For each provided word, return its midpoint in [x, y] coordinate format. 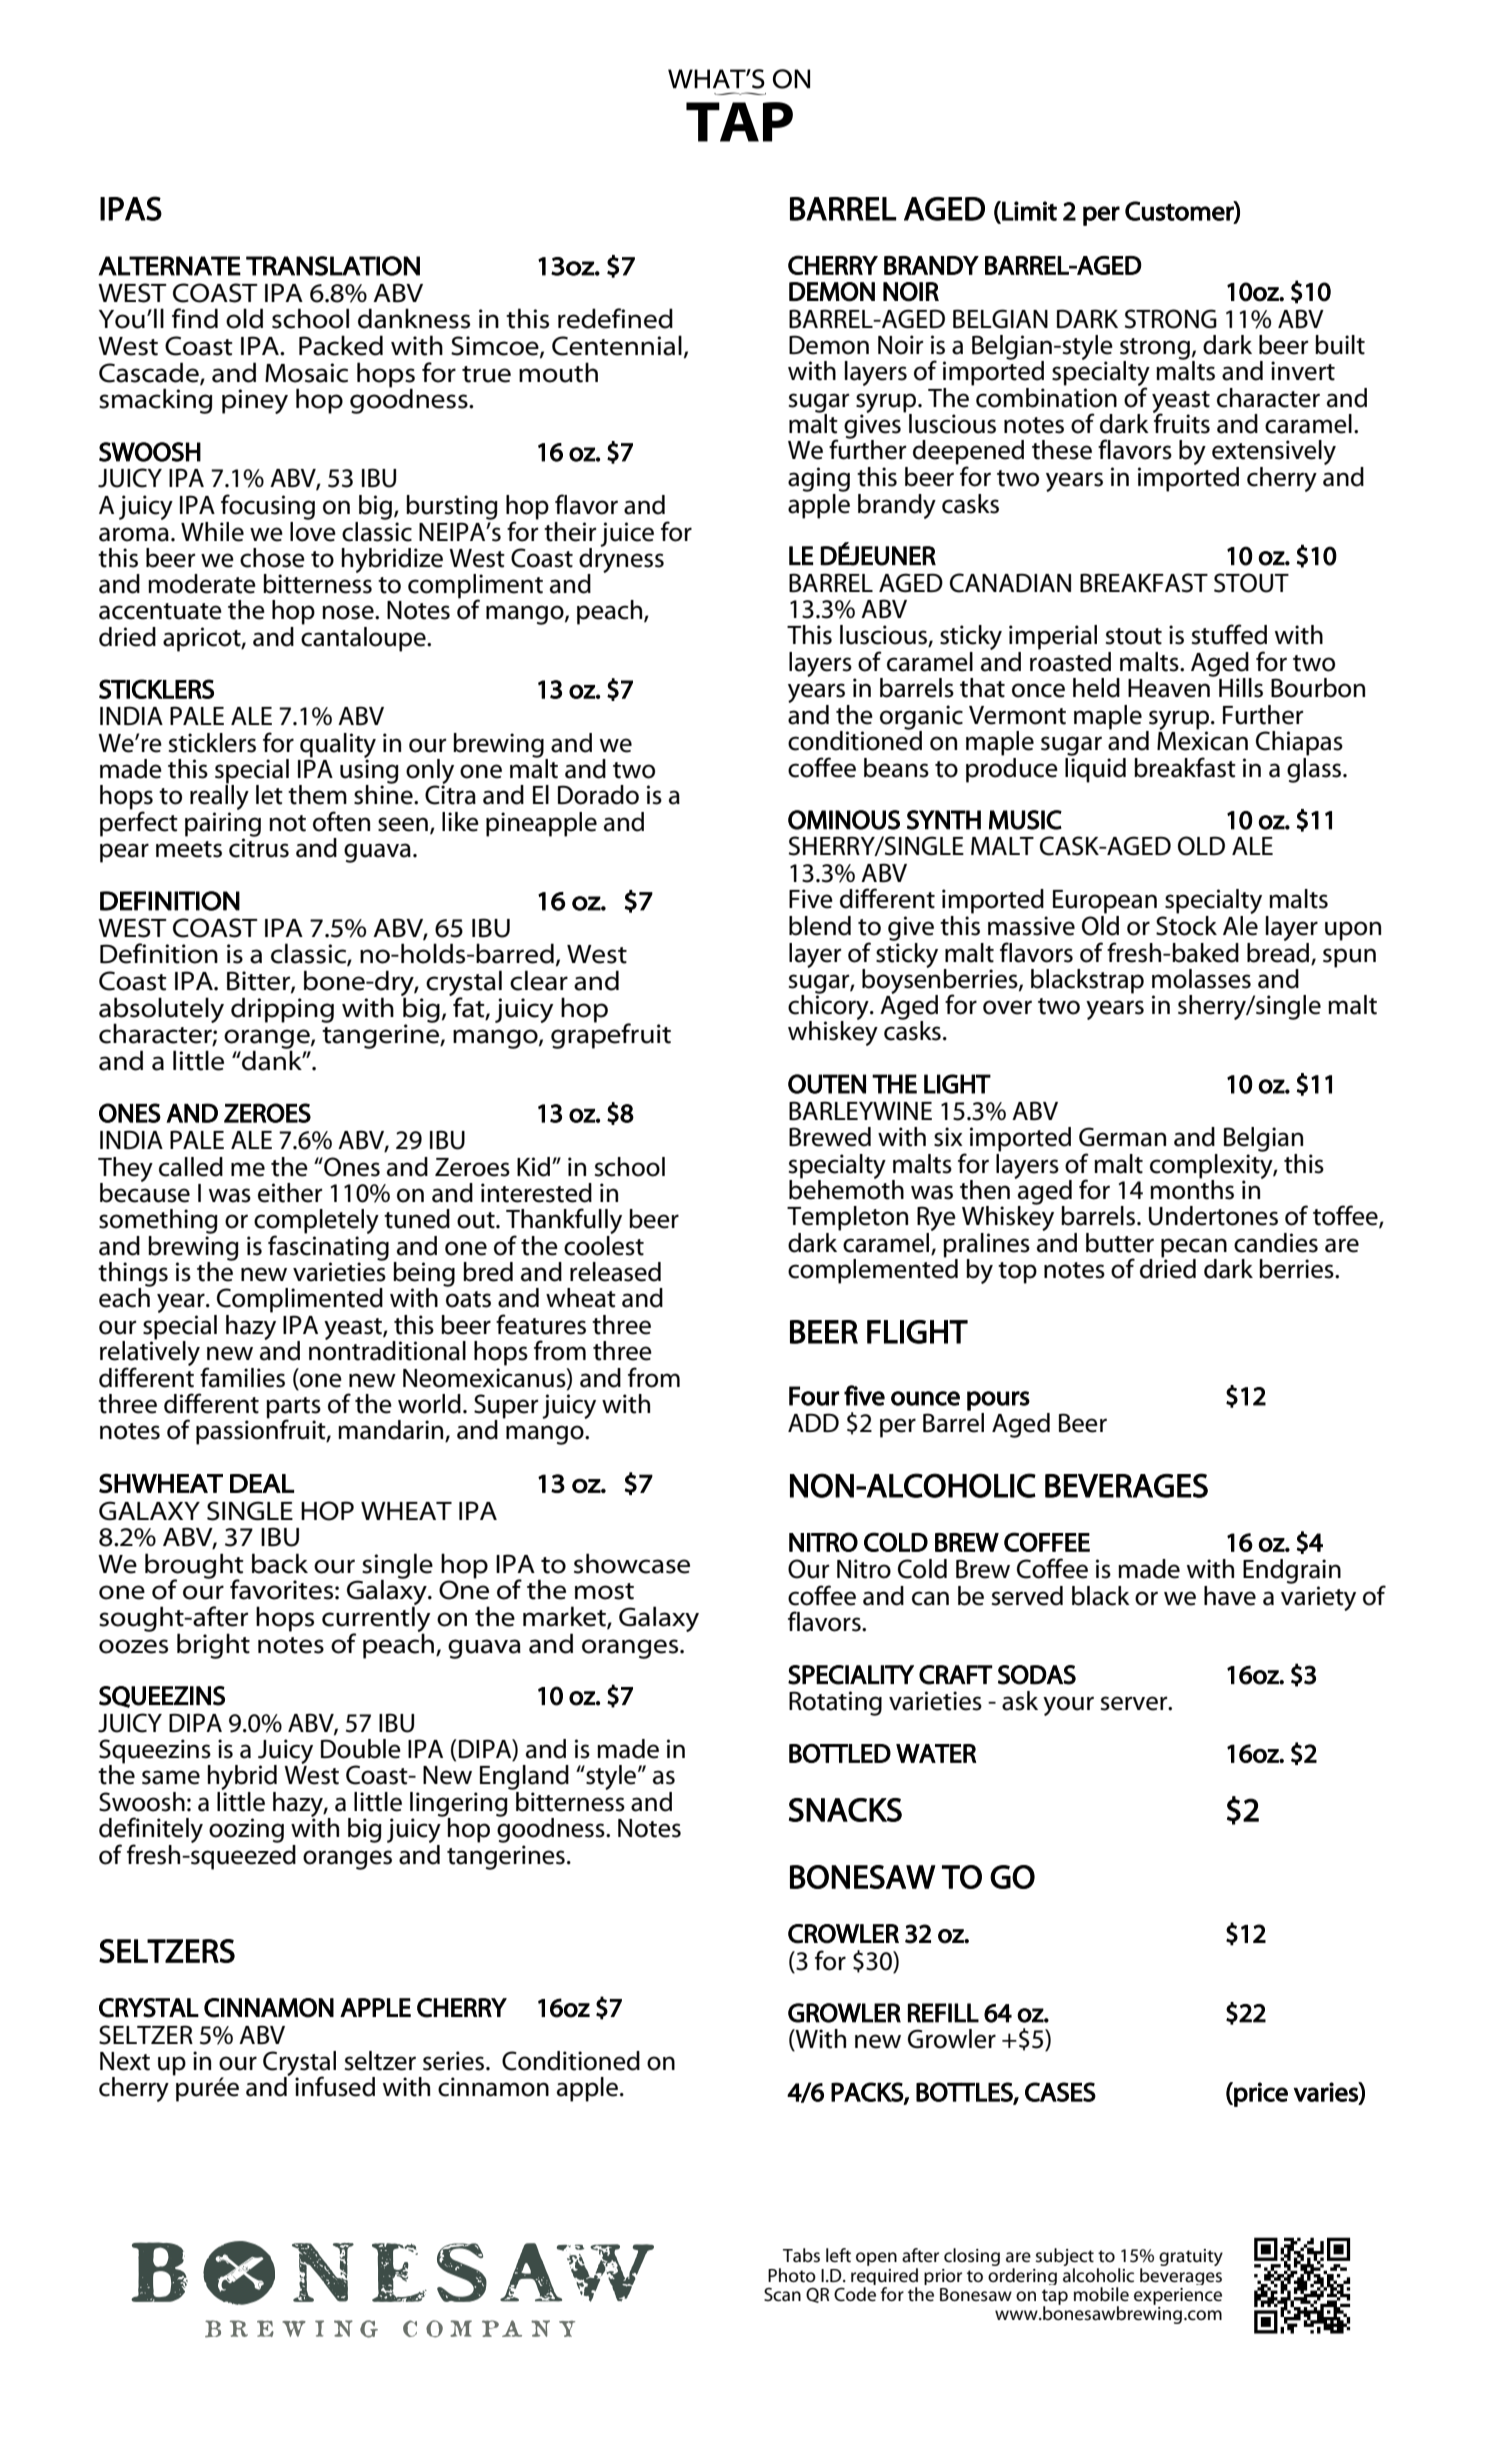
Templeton [847, 1218]
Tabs [801, 2255]
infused [335, 2086]
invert [1303, 371]
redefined [615, 318]
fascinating [328, 1248]
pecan [1194, 1249]
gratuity [1191, 2257]
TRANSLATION [333, 266]
